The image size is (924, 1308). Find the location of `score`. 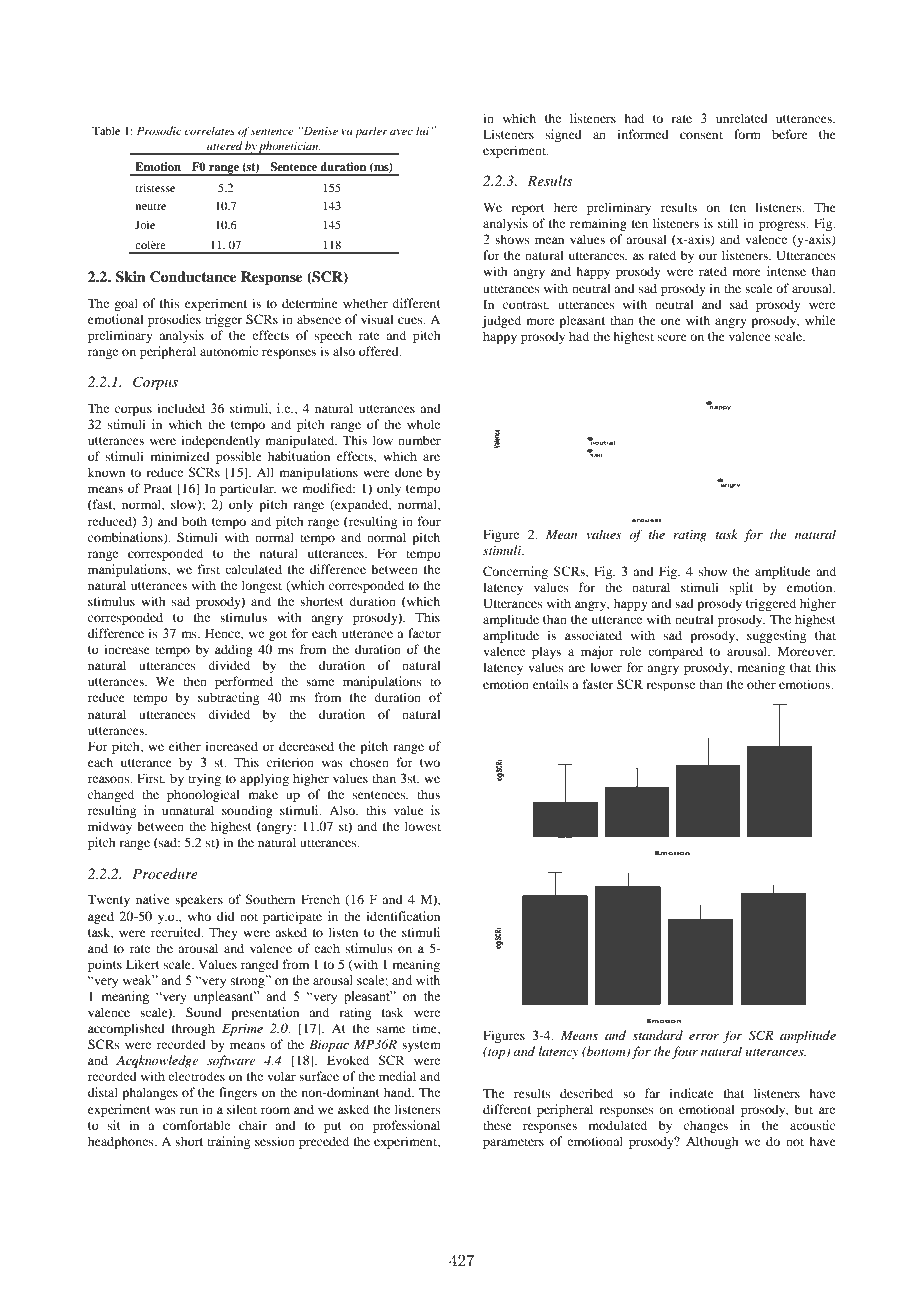

score is located at coordinates (672, 337).
